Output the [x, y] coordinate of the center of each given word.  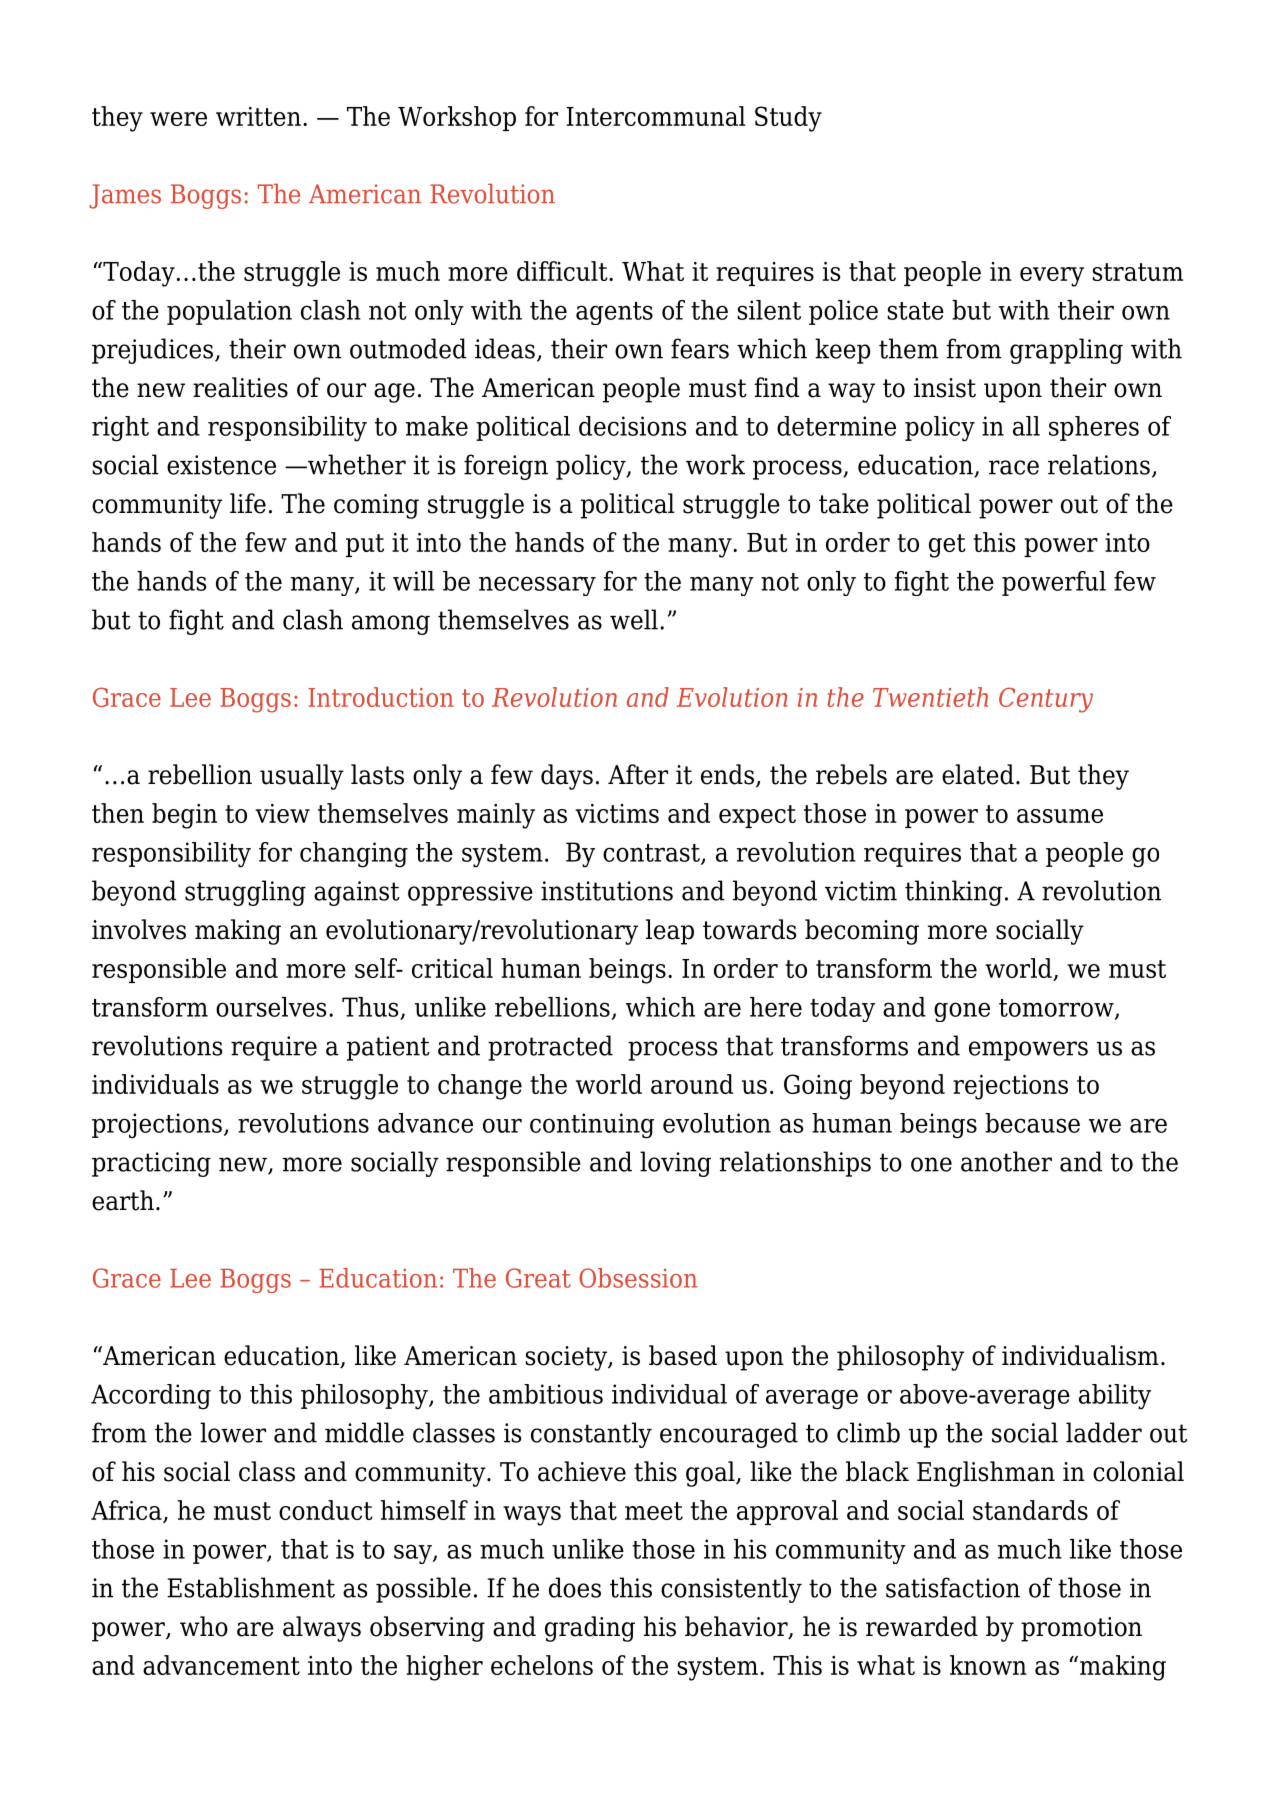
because [1032, 1123]
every [1052, 277]
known [988, 1665]
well [634, 619]
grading [590, 1629]
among [391, 625]
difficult [563, 271]
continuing [592, 1126]
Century [1046, 700]
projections [157, 1126]
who [204, 1626]
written [258, 116]
